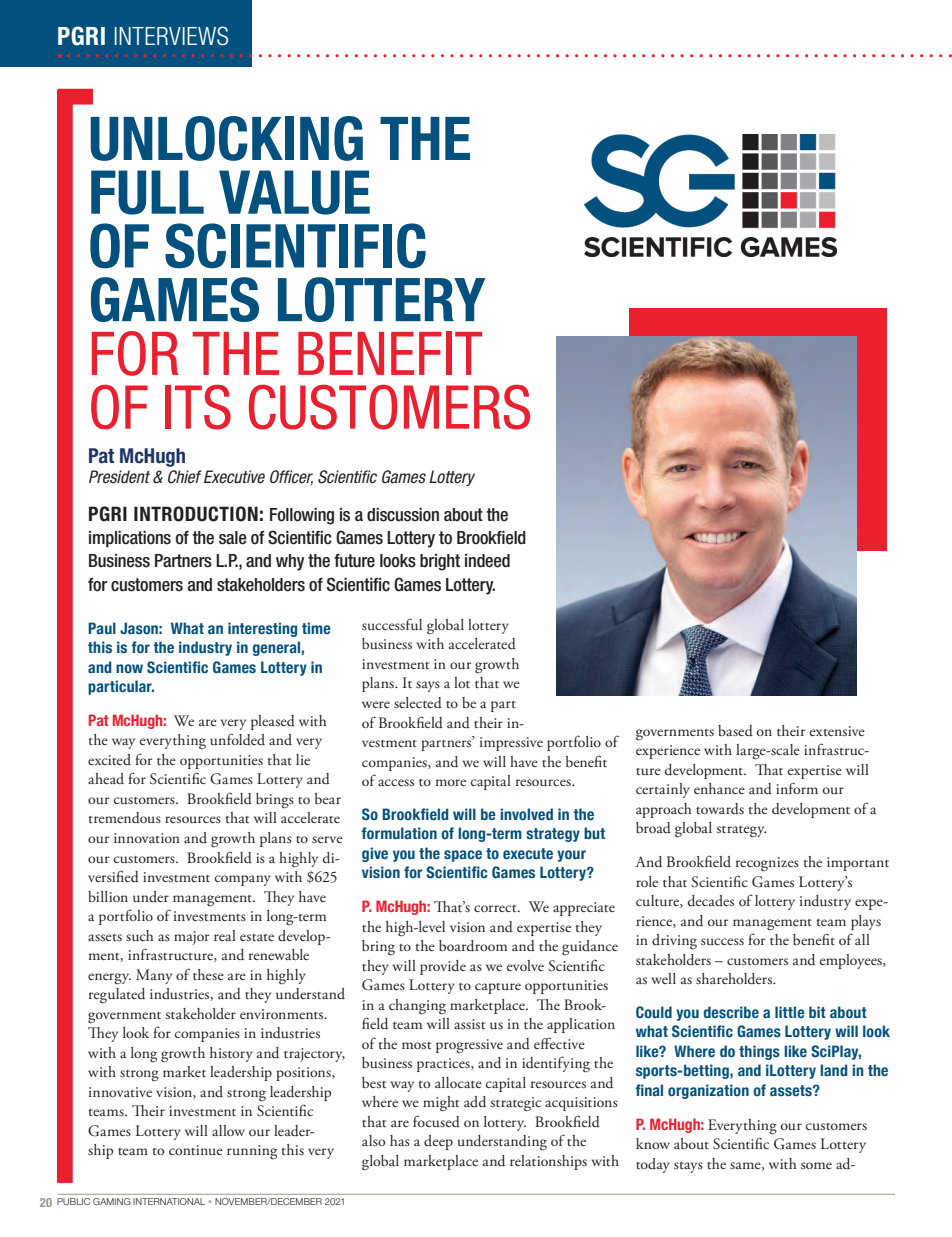 This page has height=1237, width=952. Describe the element at coordinates (171, 36) in the page. I see `INTERVIEWS` at that location.
